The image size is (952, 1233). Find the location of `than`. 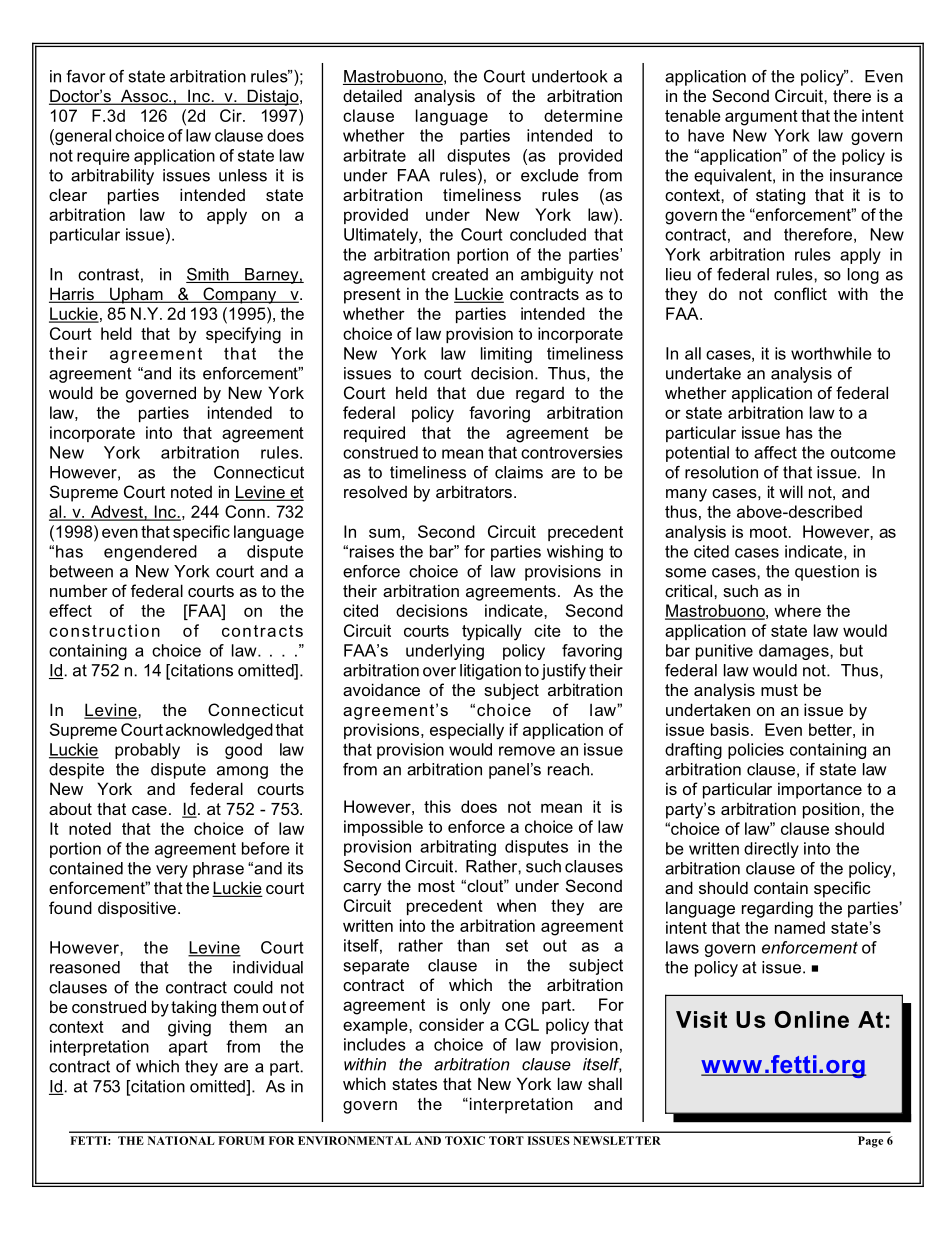

than is located at coordinates (473, 945).
